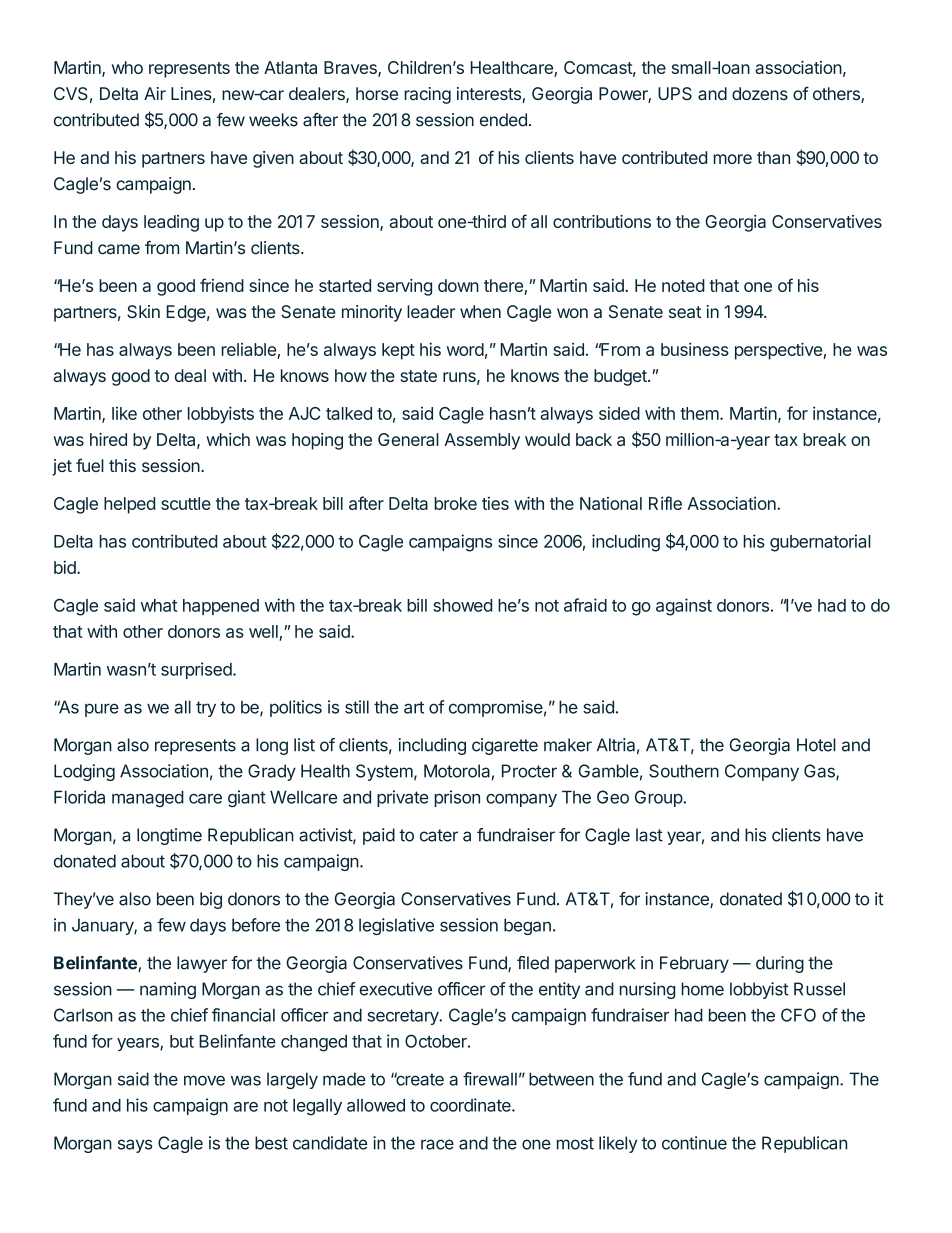 This screenshot has height=1233, width=952. Describe the element at coordinates (439, 835) in the screenshot. I see `cater` at that location.
